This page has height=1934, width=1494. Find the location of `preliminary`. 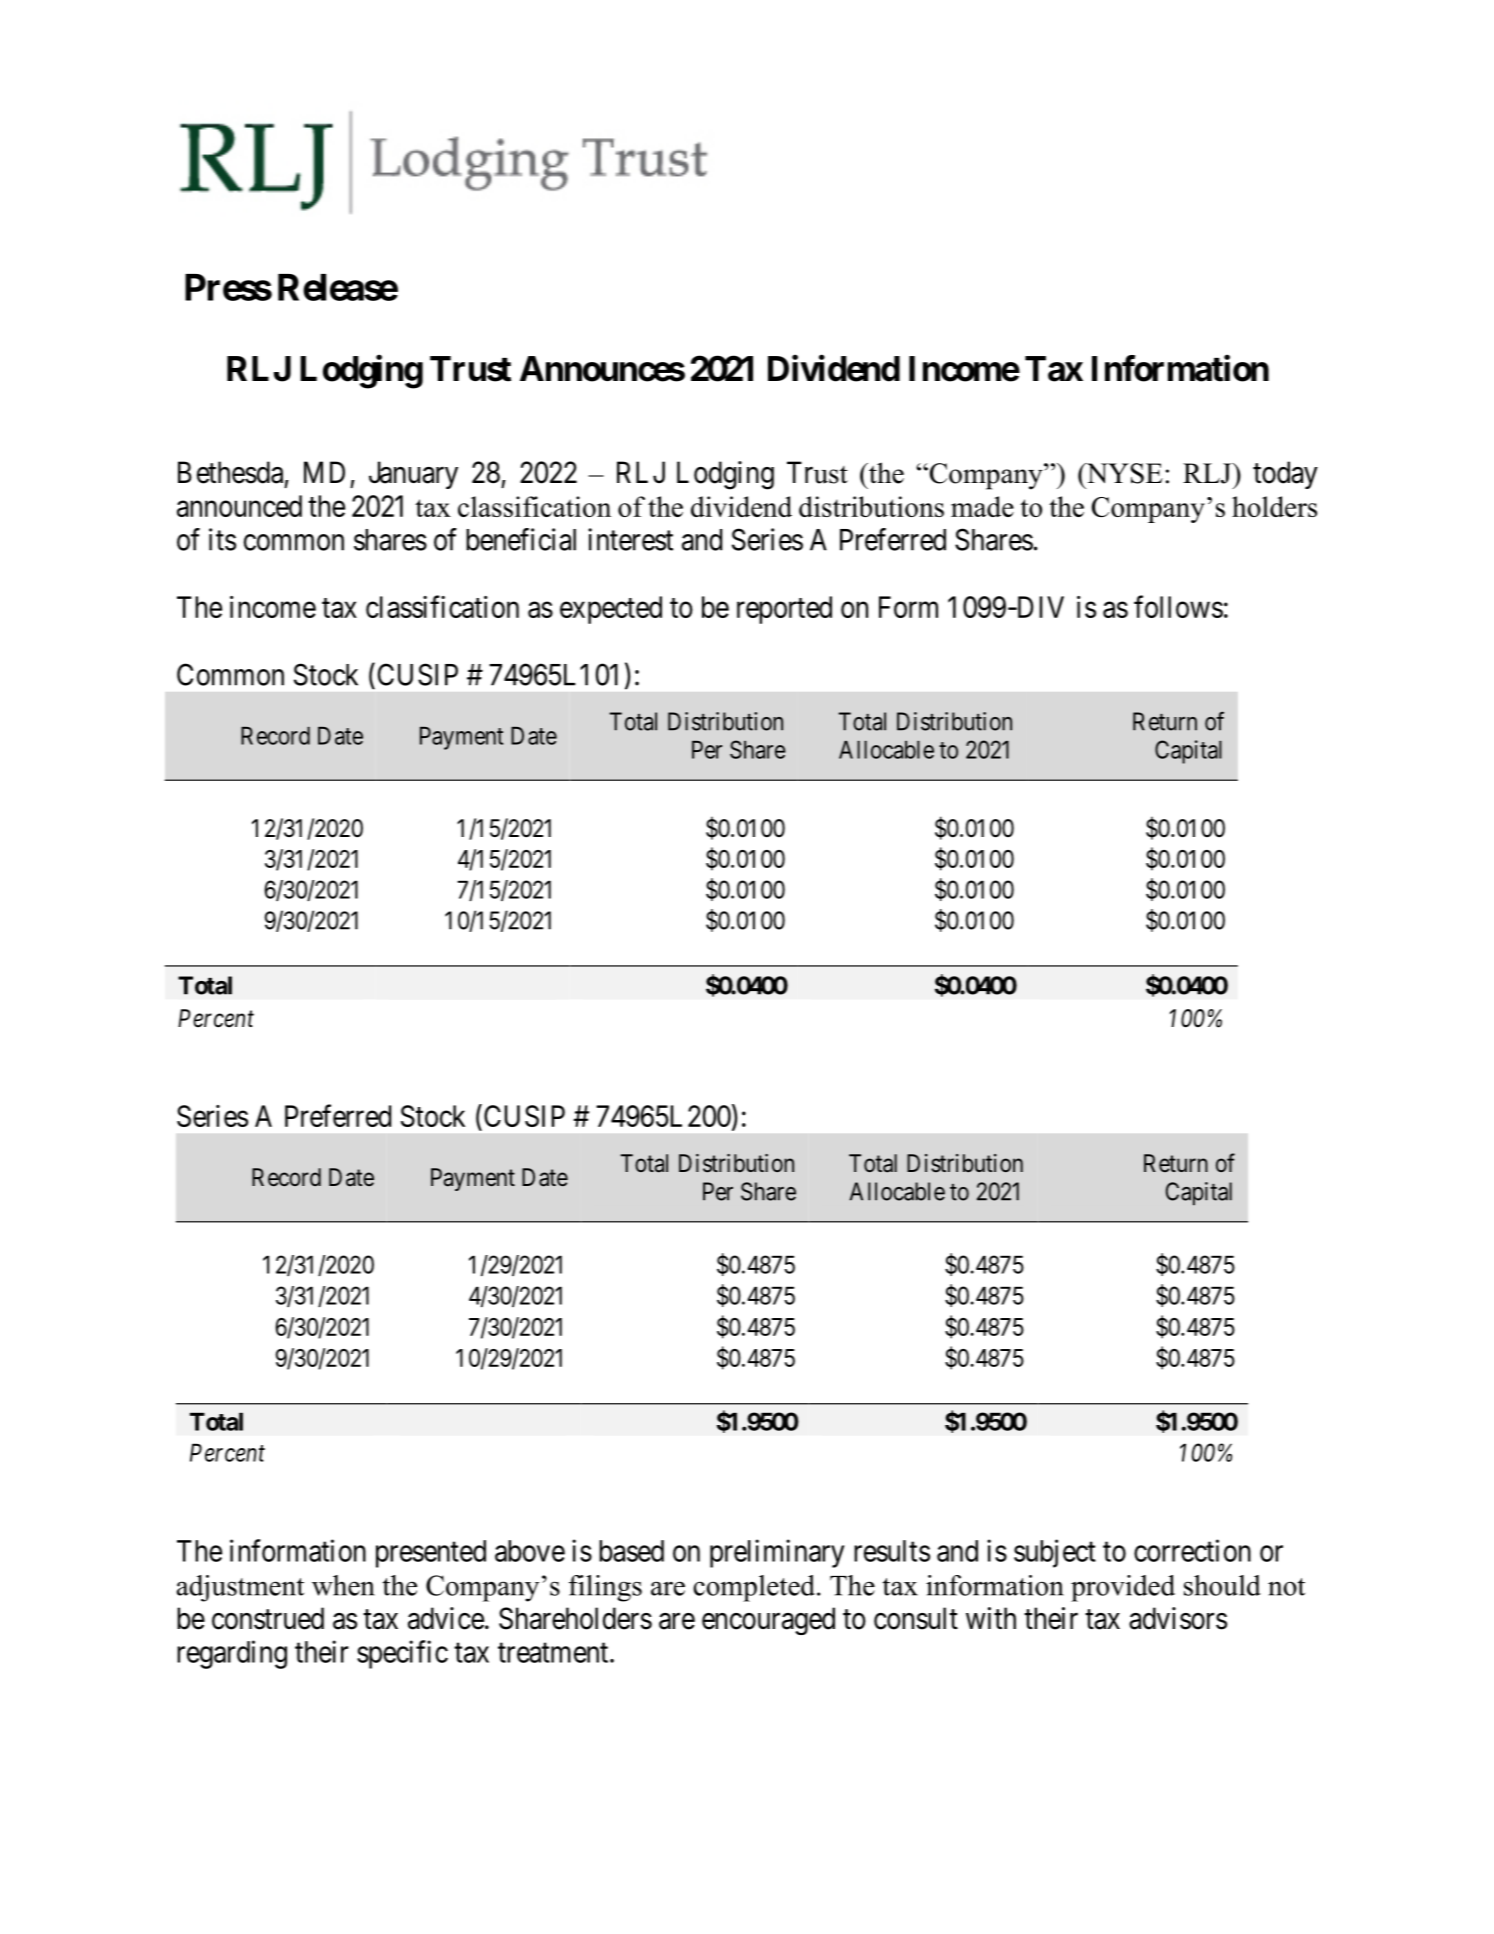

preliminary is located at coordinates (777, 1553).
